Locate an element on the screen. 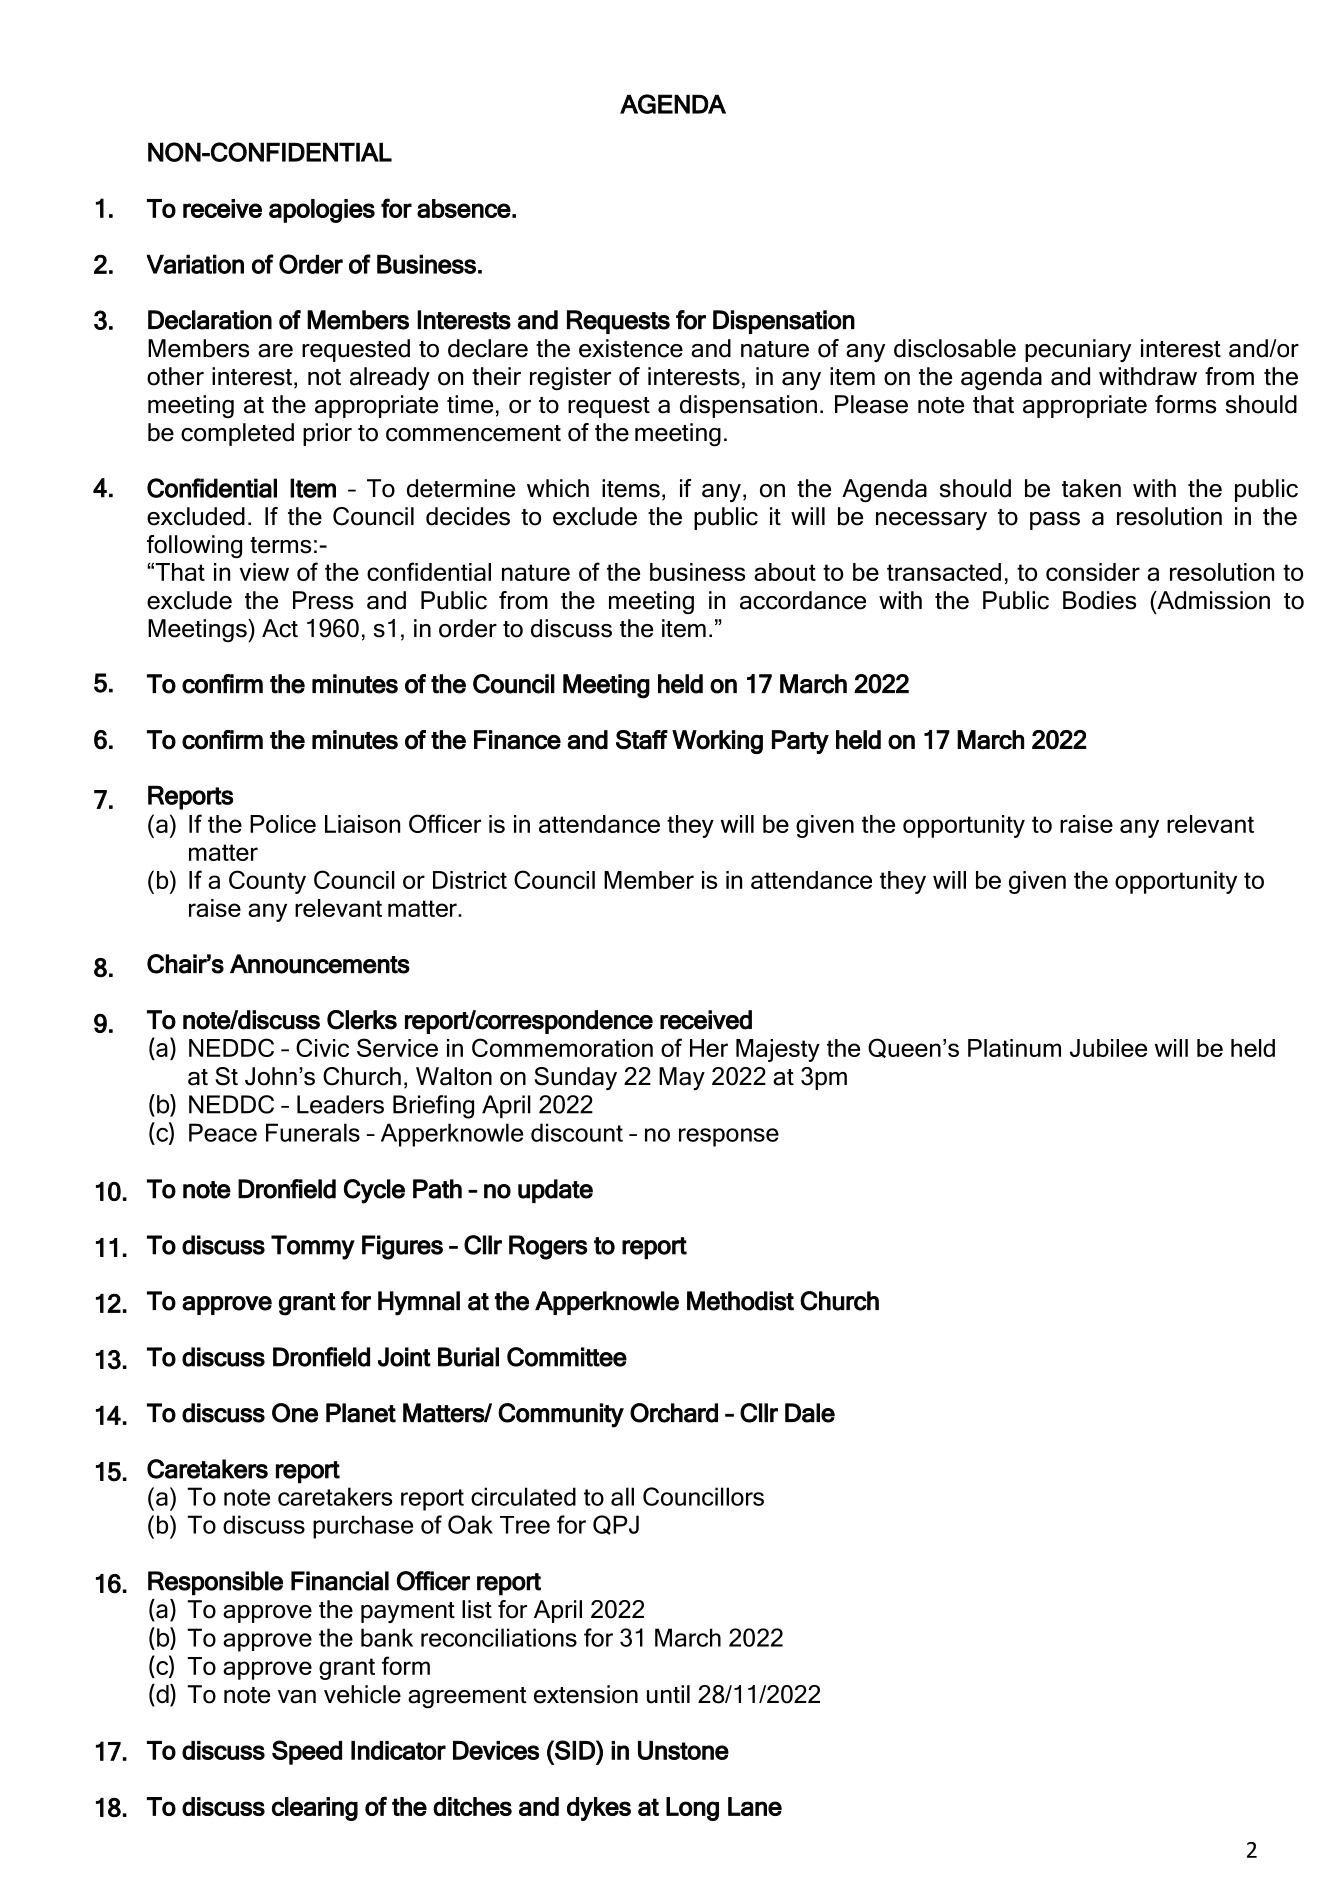  Working is located at coordinates (717, 742).
